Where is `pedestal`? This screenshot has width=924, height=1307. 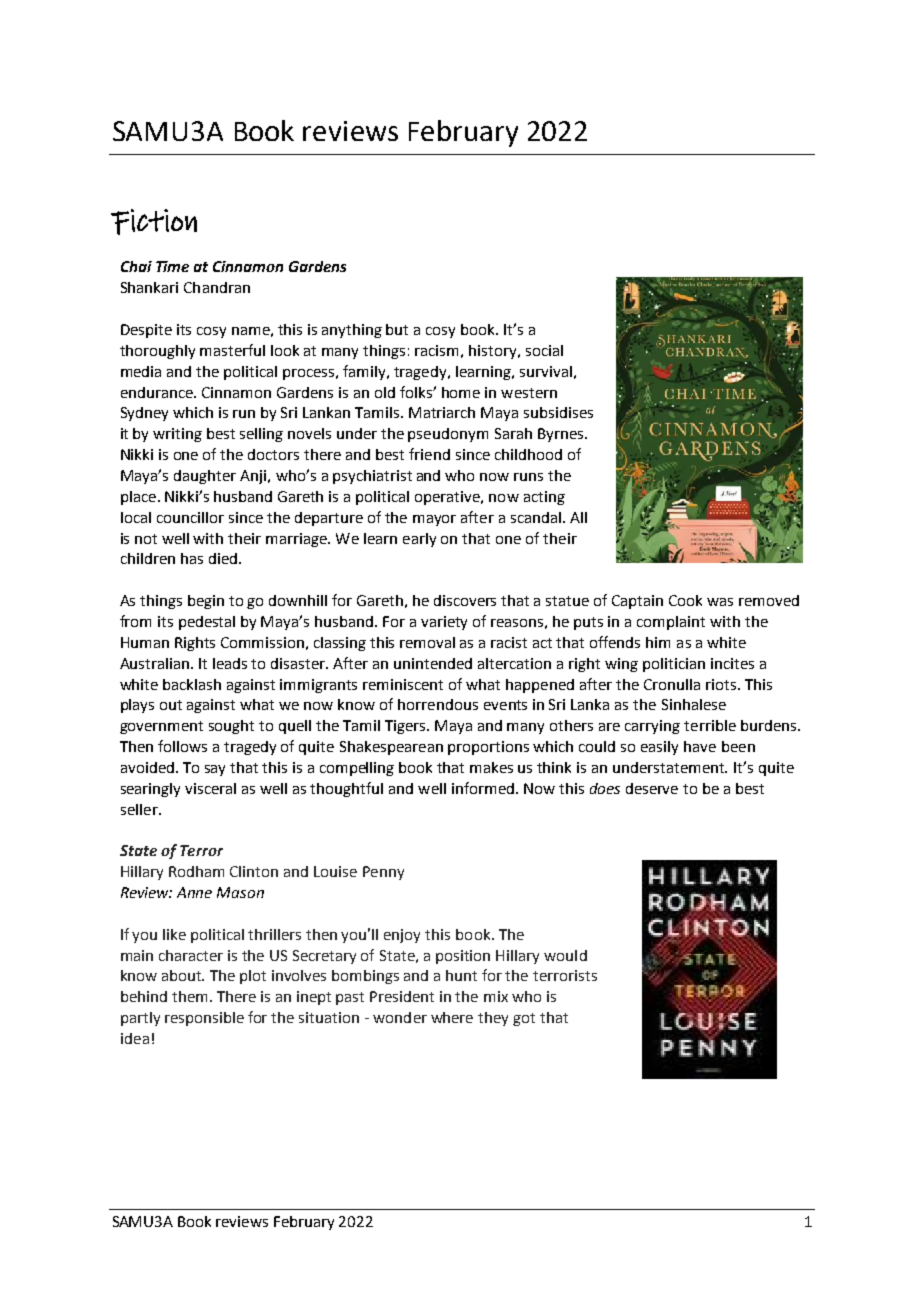 pedestal is located at coordinates (207, 623).
